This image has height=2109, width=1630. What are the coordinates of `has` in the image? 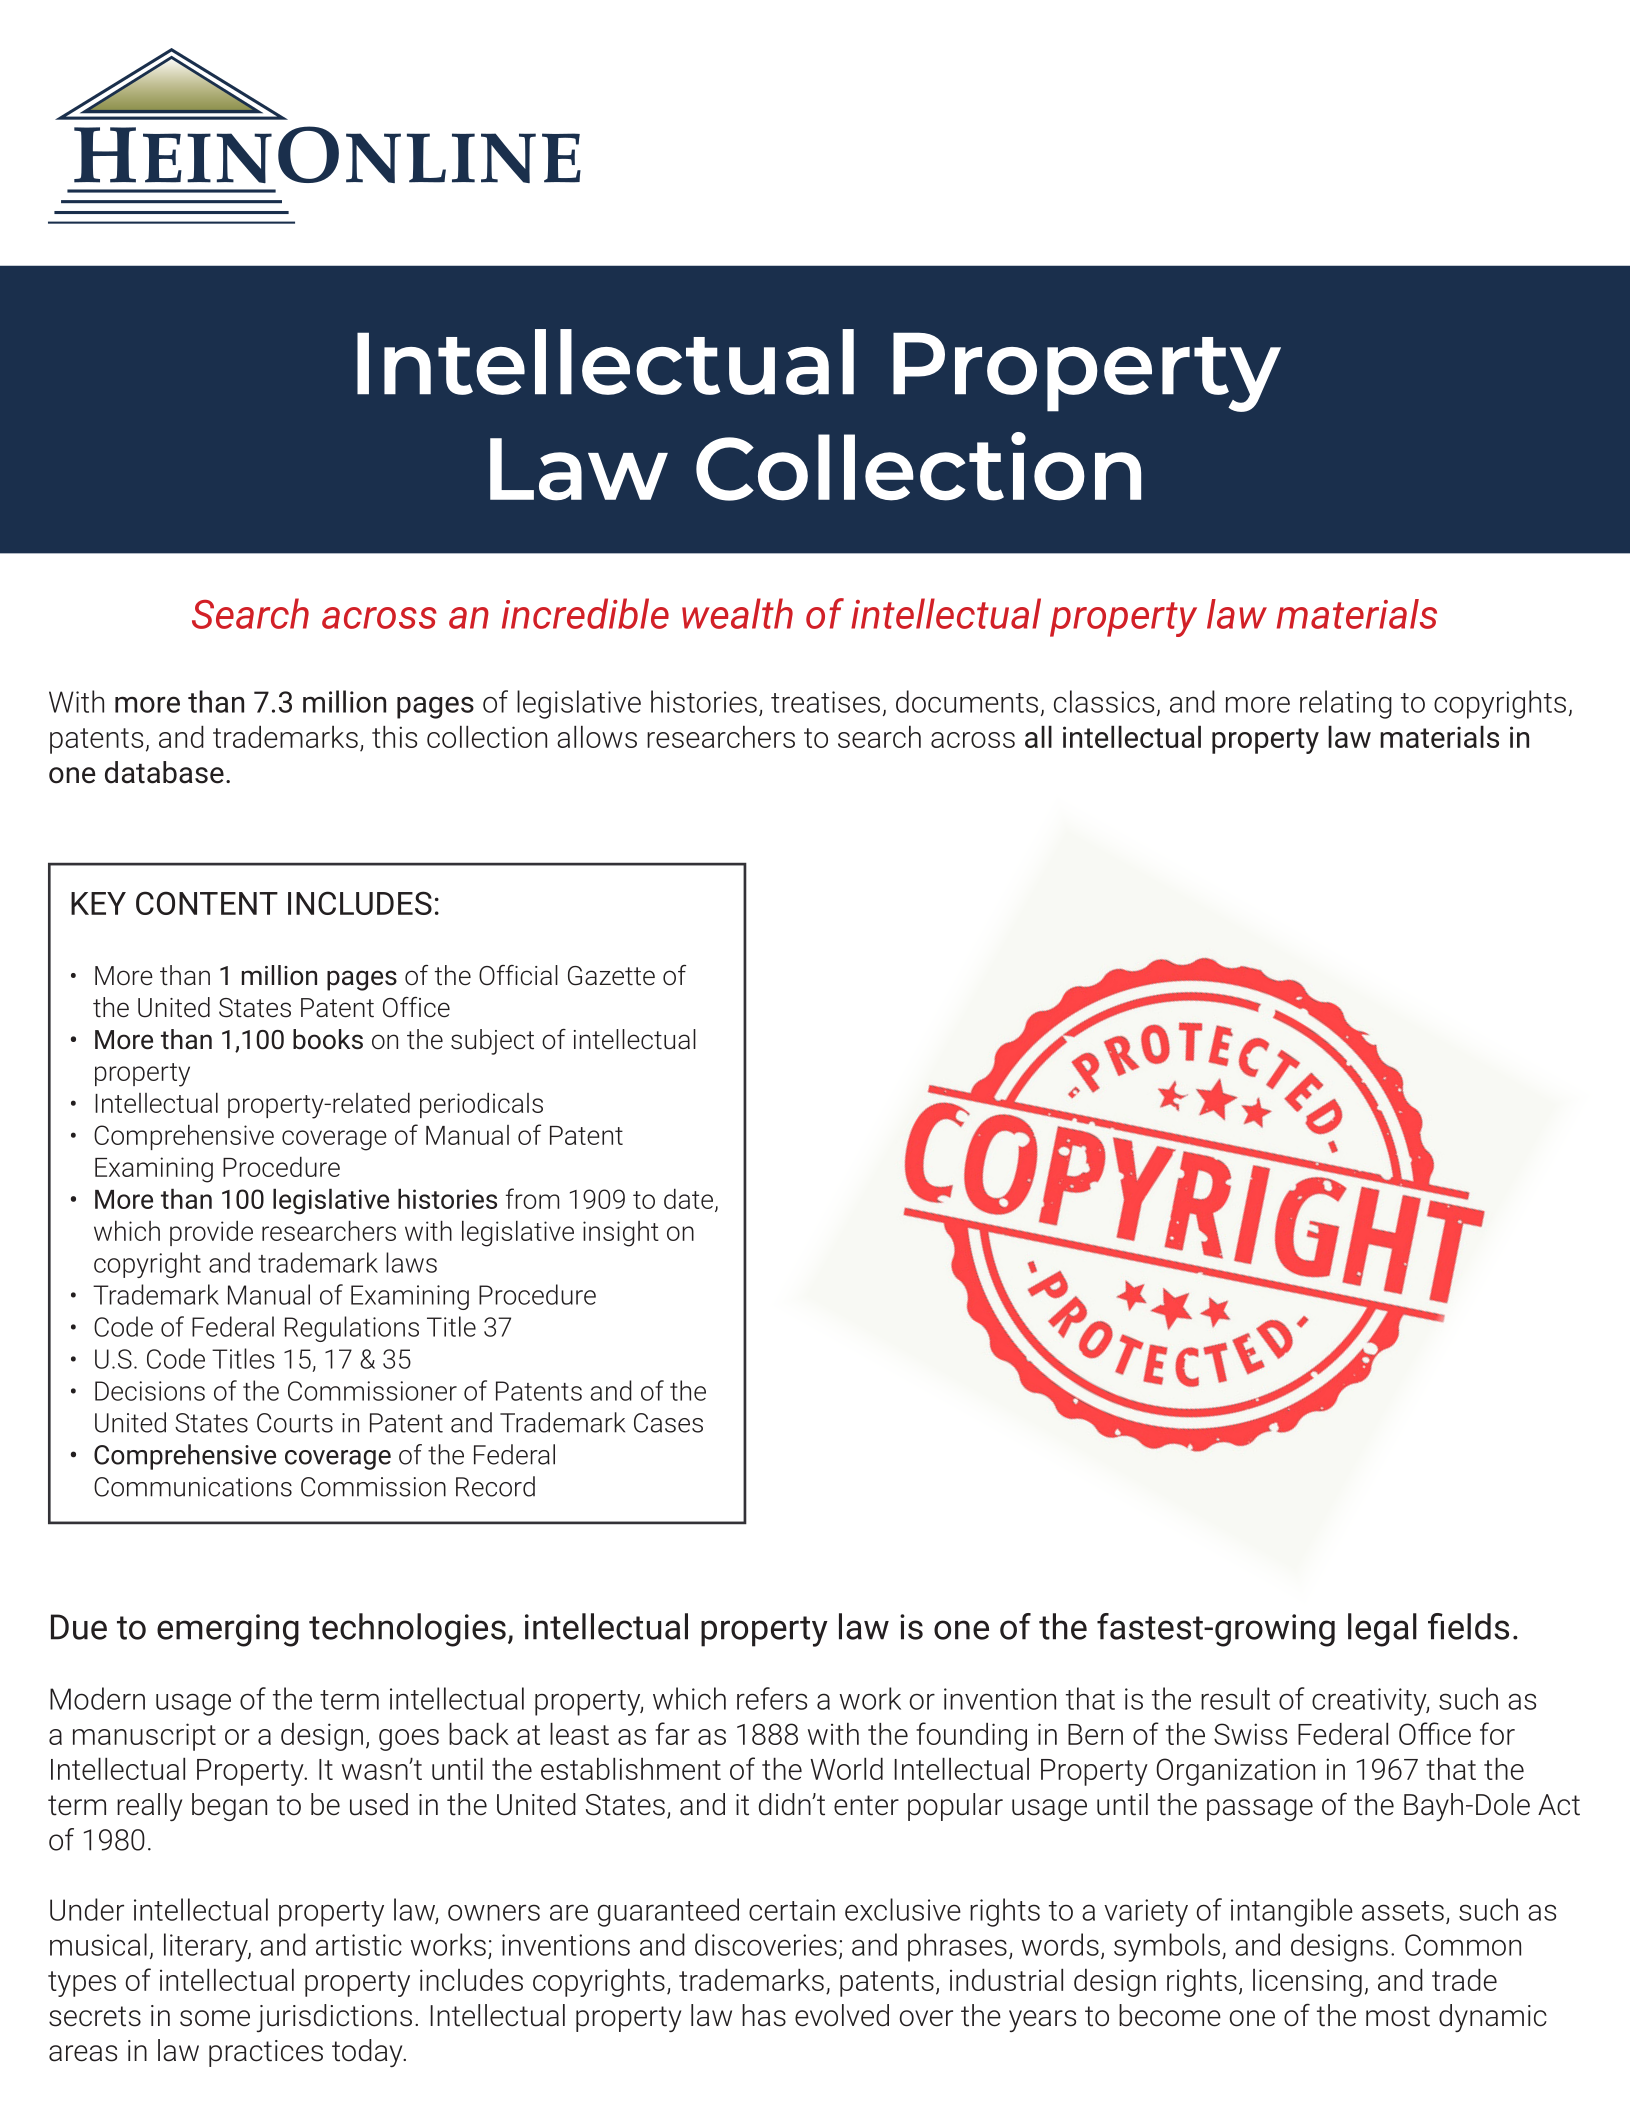 It's located at (764, 2015).
